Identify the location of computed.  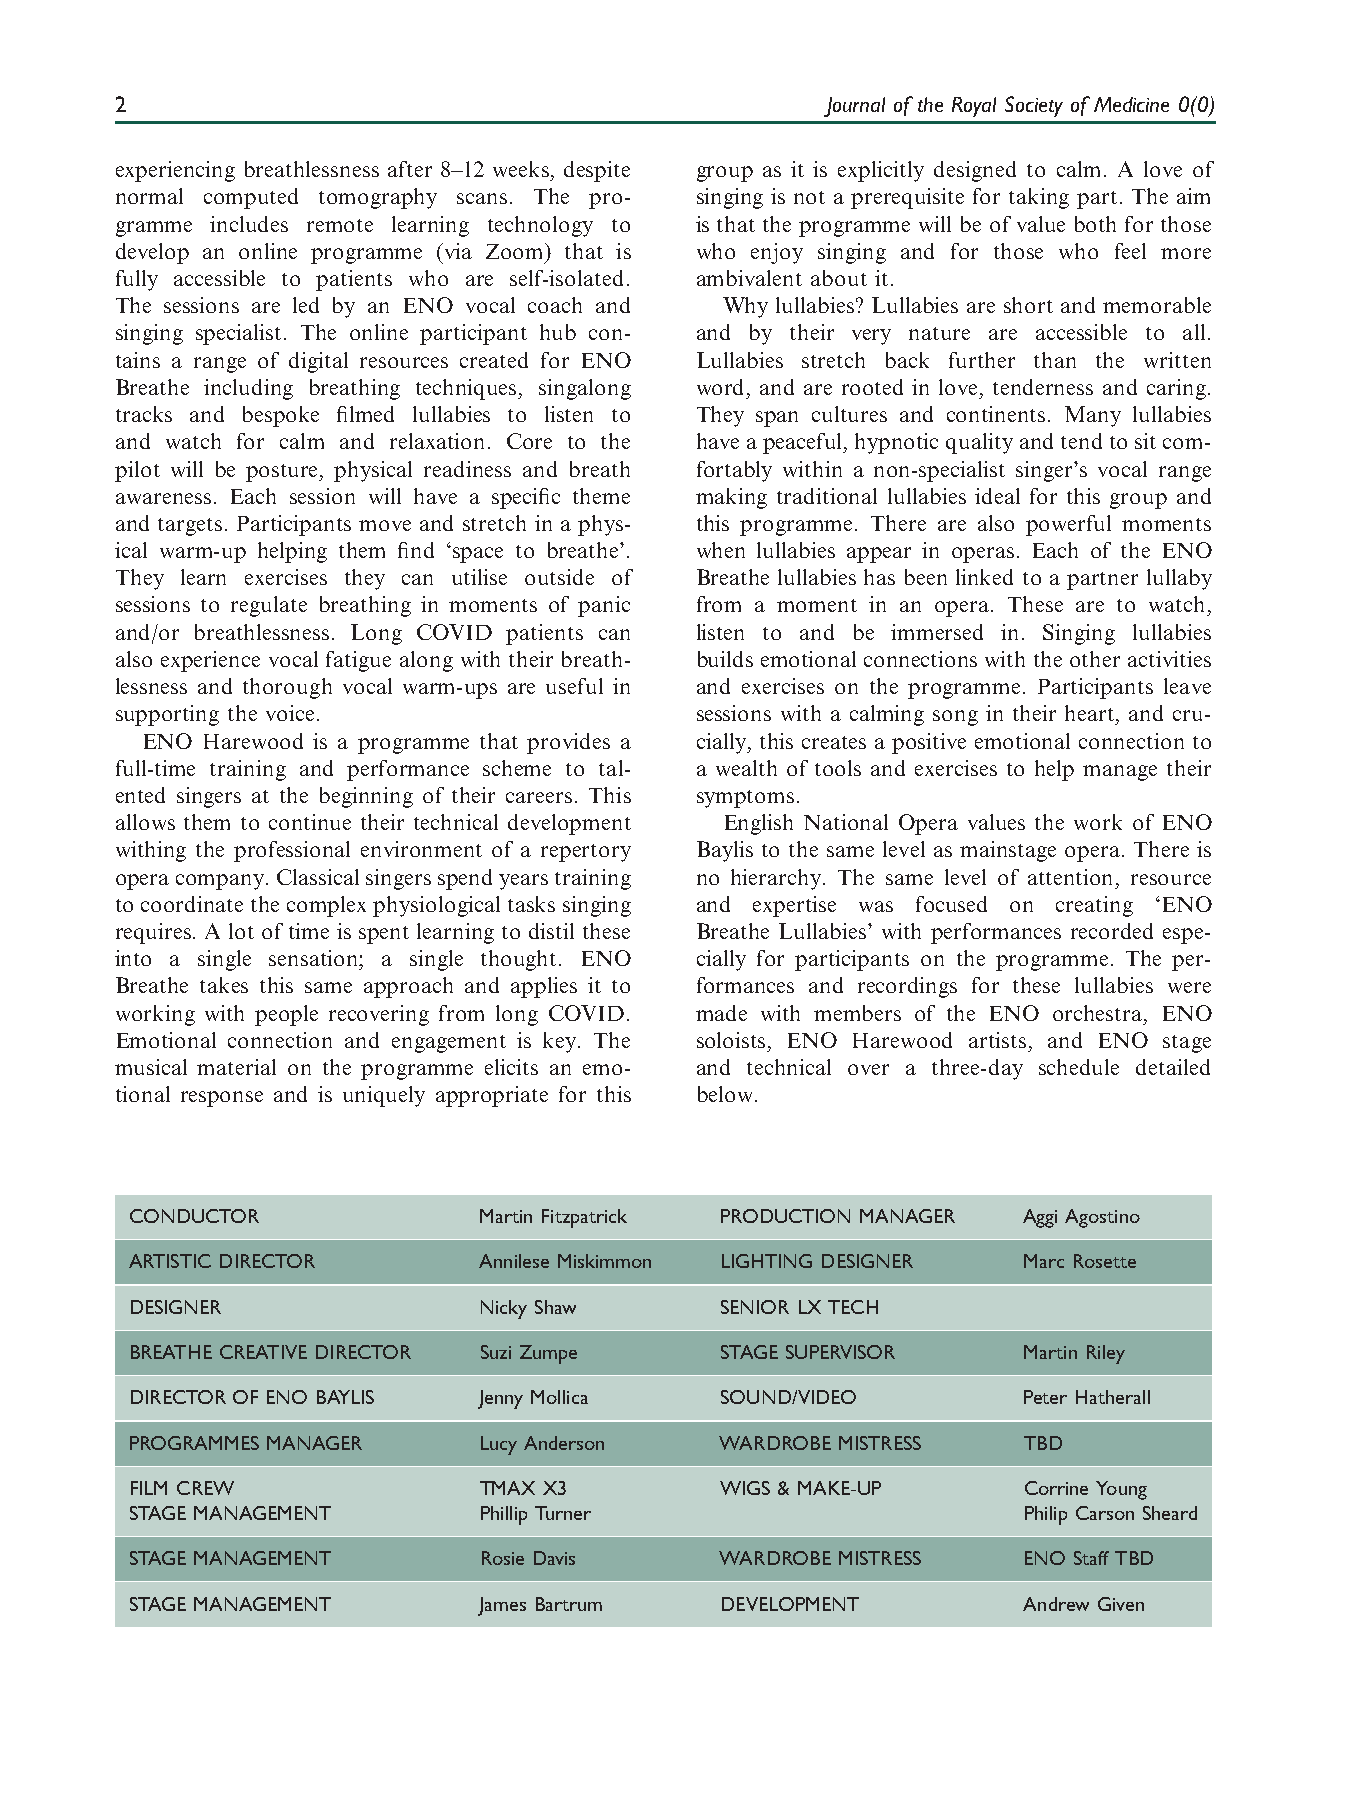
(251, 198).
